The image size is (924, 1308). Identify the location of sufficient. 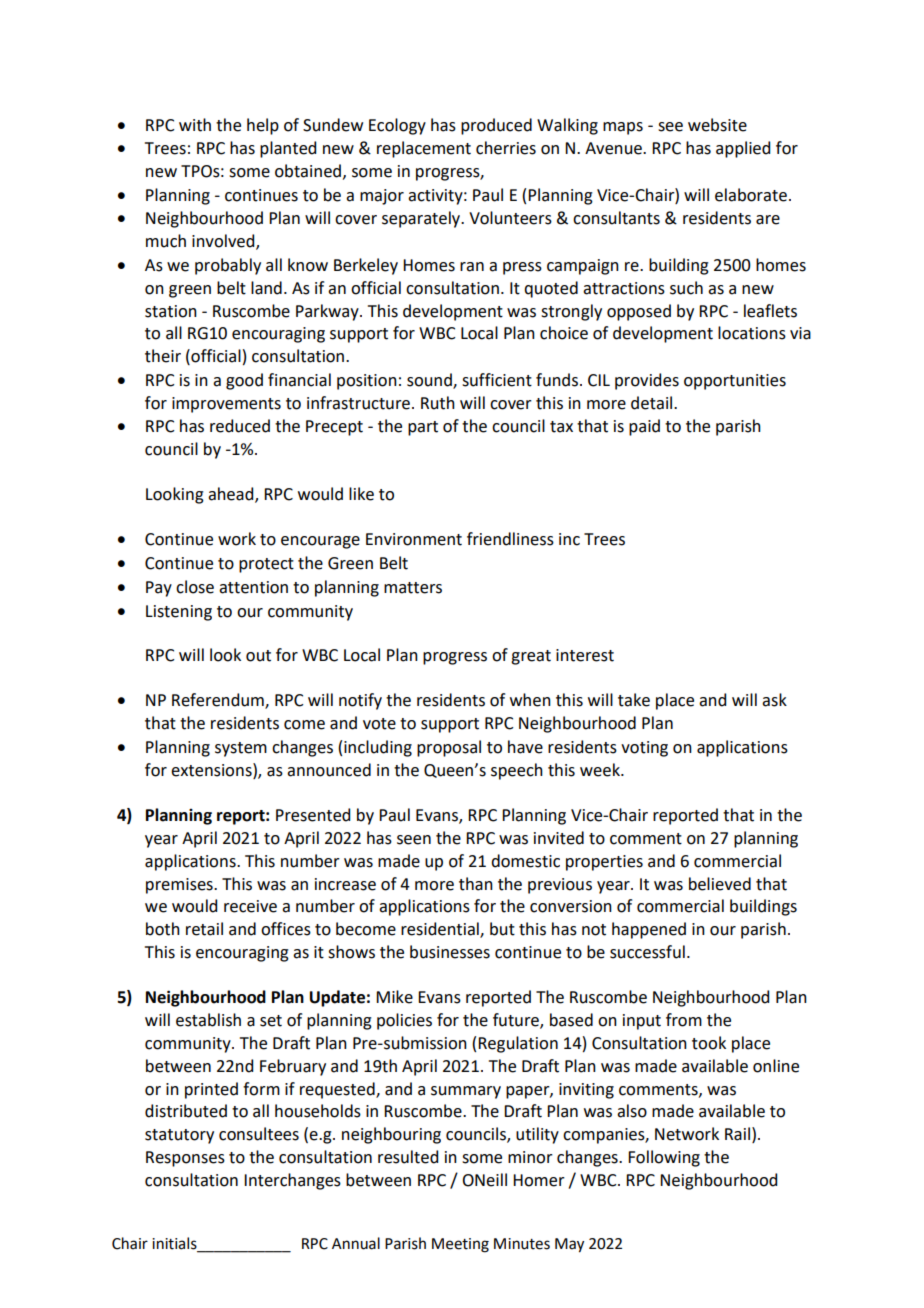
(497, 380).
